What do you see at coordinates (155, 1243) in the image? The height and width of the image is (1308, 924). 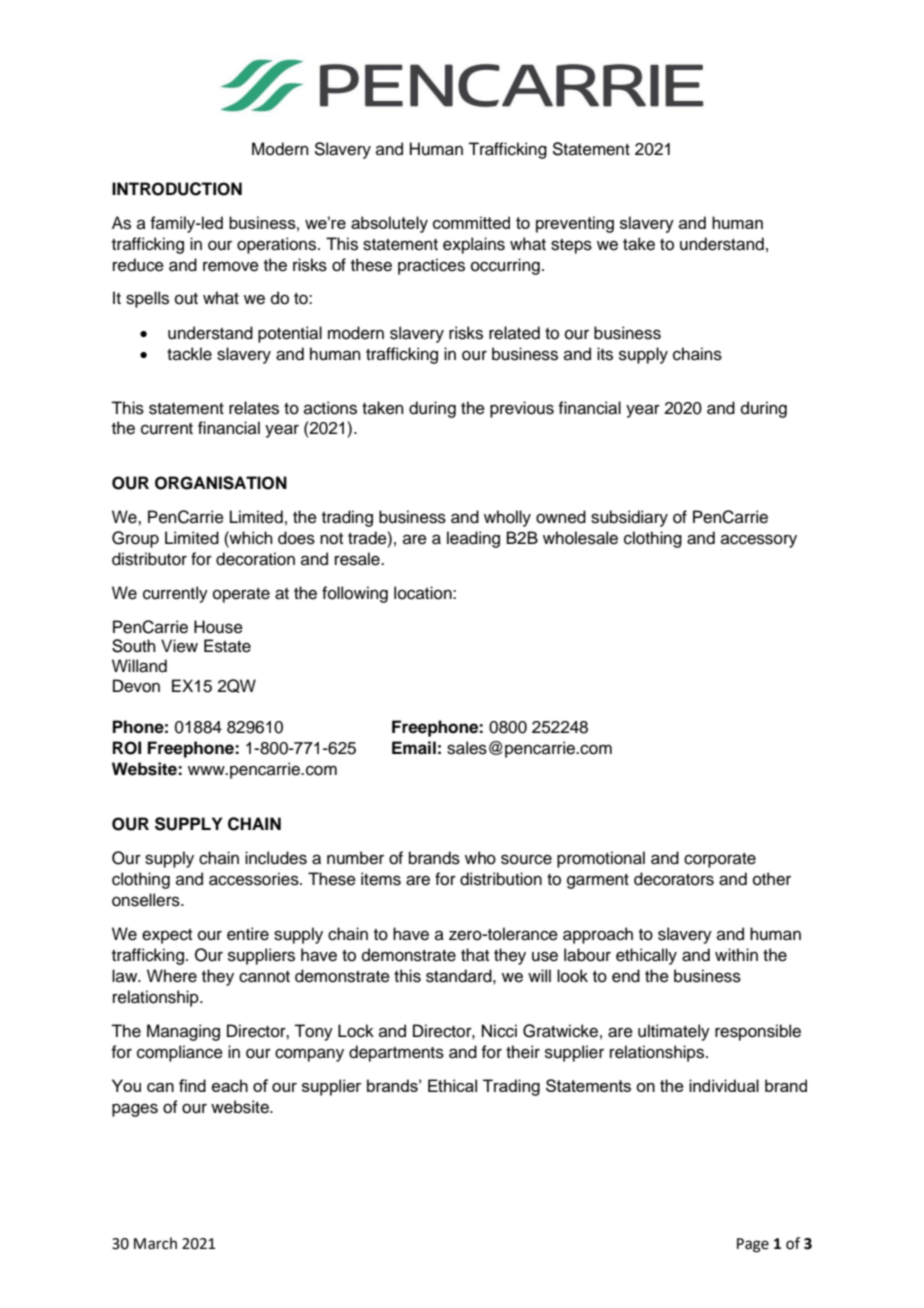 I see `March` at bounding box center [155, 1243].
